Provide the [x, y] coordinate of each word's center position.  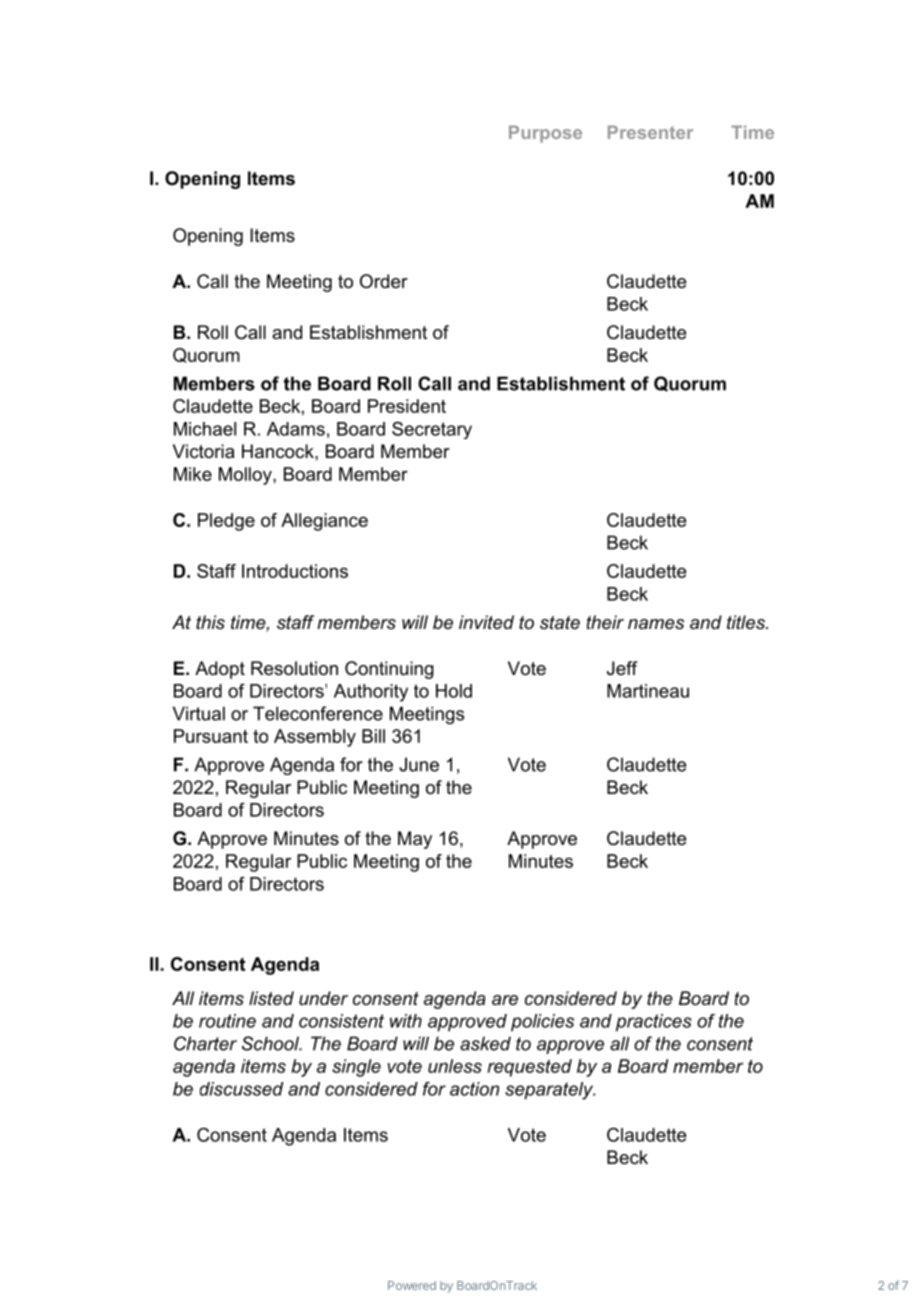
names [656, 624]
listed [271, 998]
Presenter [650, 132]
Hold [454, 691]
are [505, 1000]
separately [550, 1091]
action [474, 1089]
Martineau [648, 691]
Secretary [432, 430]
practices [654, 1023]
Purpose [545, 134]
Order [384, 281]
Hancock [279, 451]
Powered [412, 1285]
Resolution [294, 668]
